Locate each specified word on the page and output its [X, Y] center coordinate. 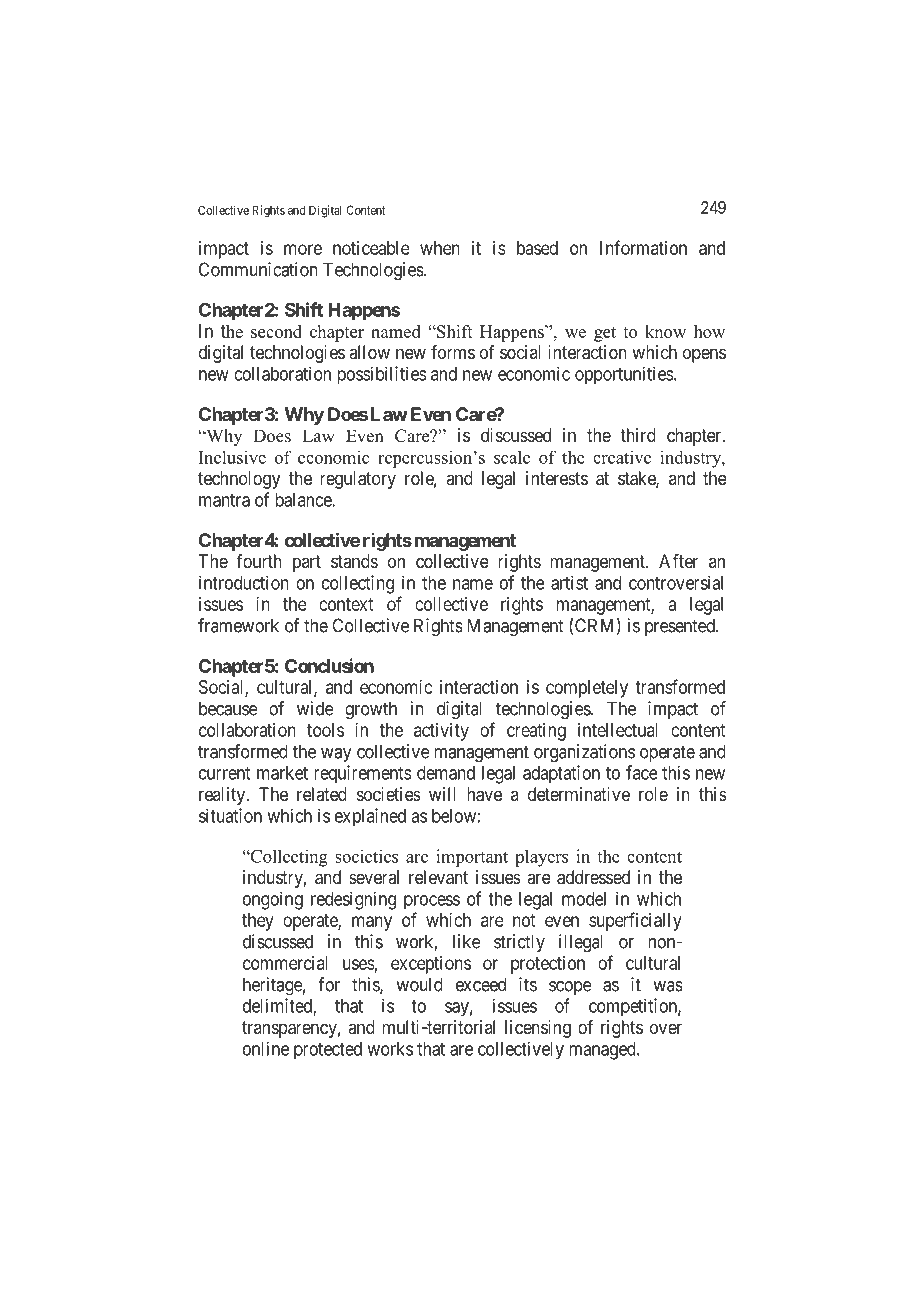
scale [512, 457]
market [282, 773]
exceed [481, 984]
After [678, 561]
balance [304, 500]
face [642, 772]
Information [643, 247]
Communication [258, 269]
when [440, 248]
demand [446, 773]
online [266, 1048]
